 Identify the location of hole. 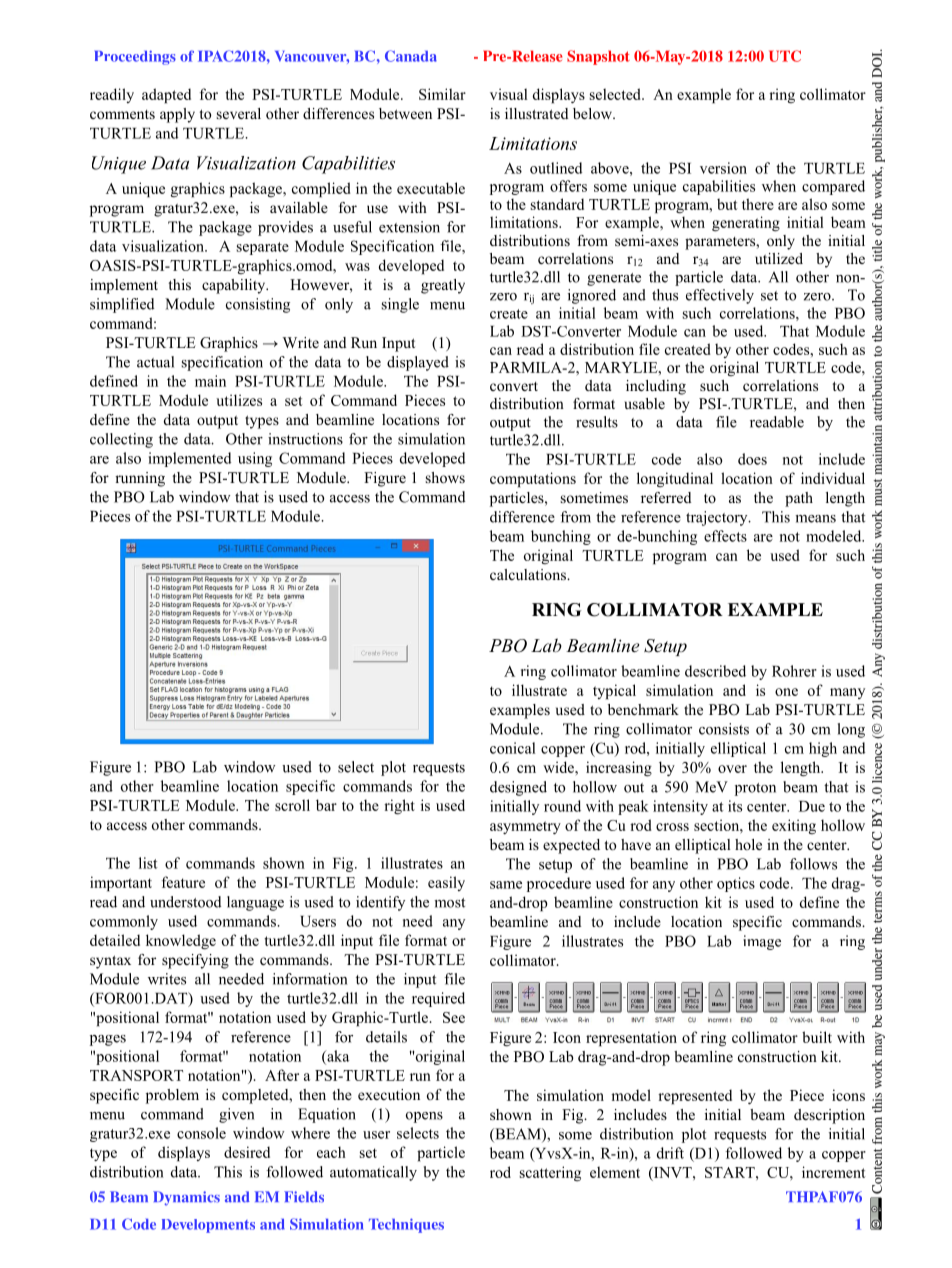
(748, 844).
